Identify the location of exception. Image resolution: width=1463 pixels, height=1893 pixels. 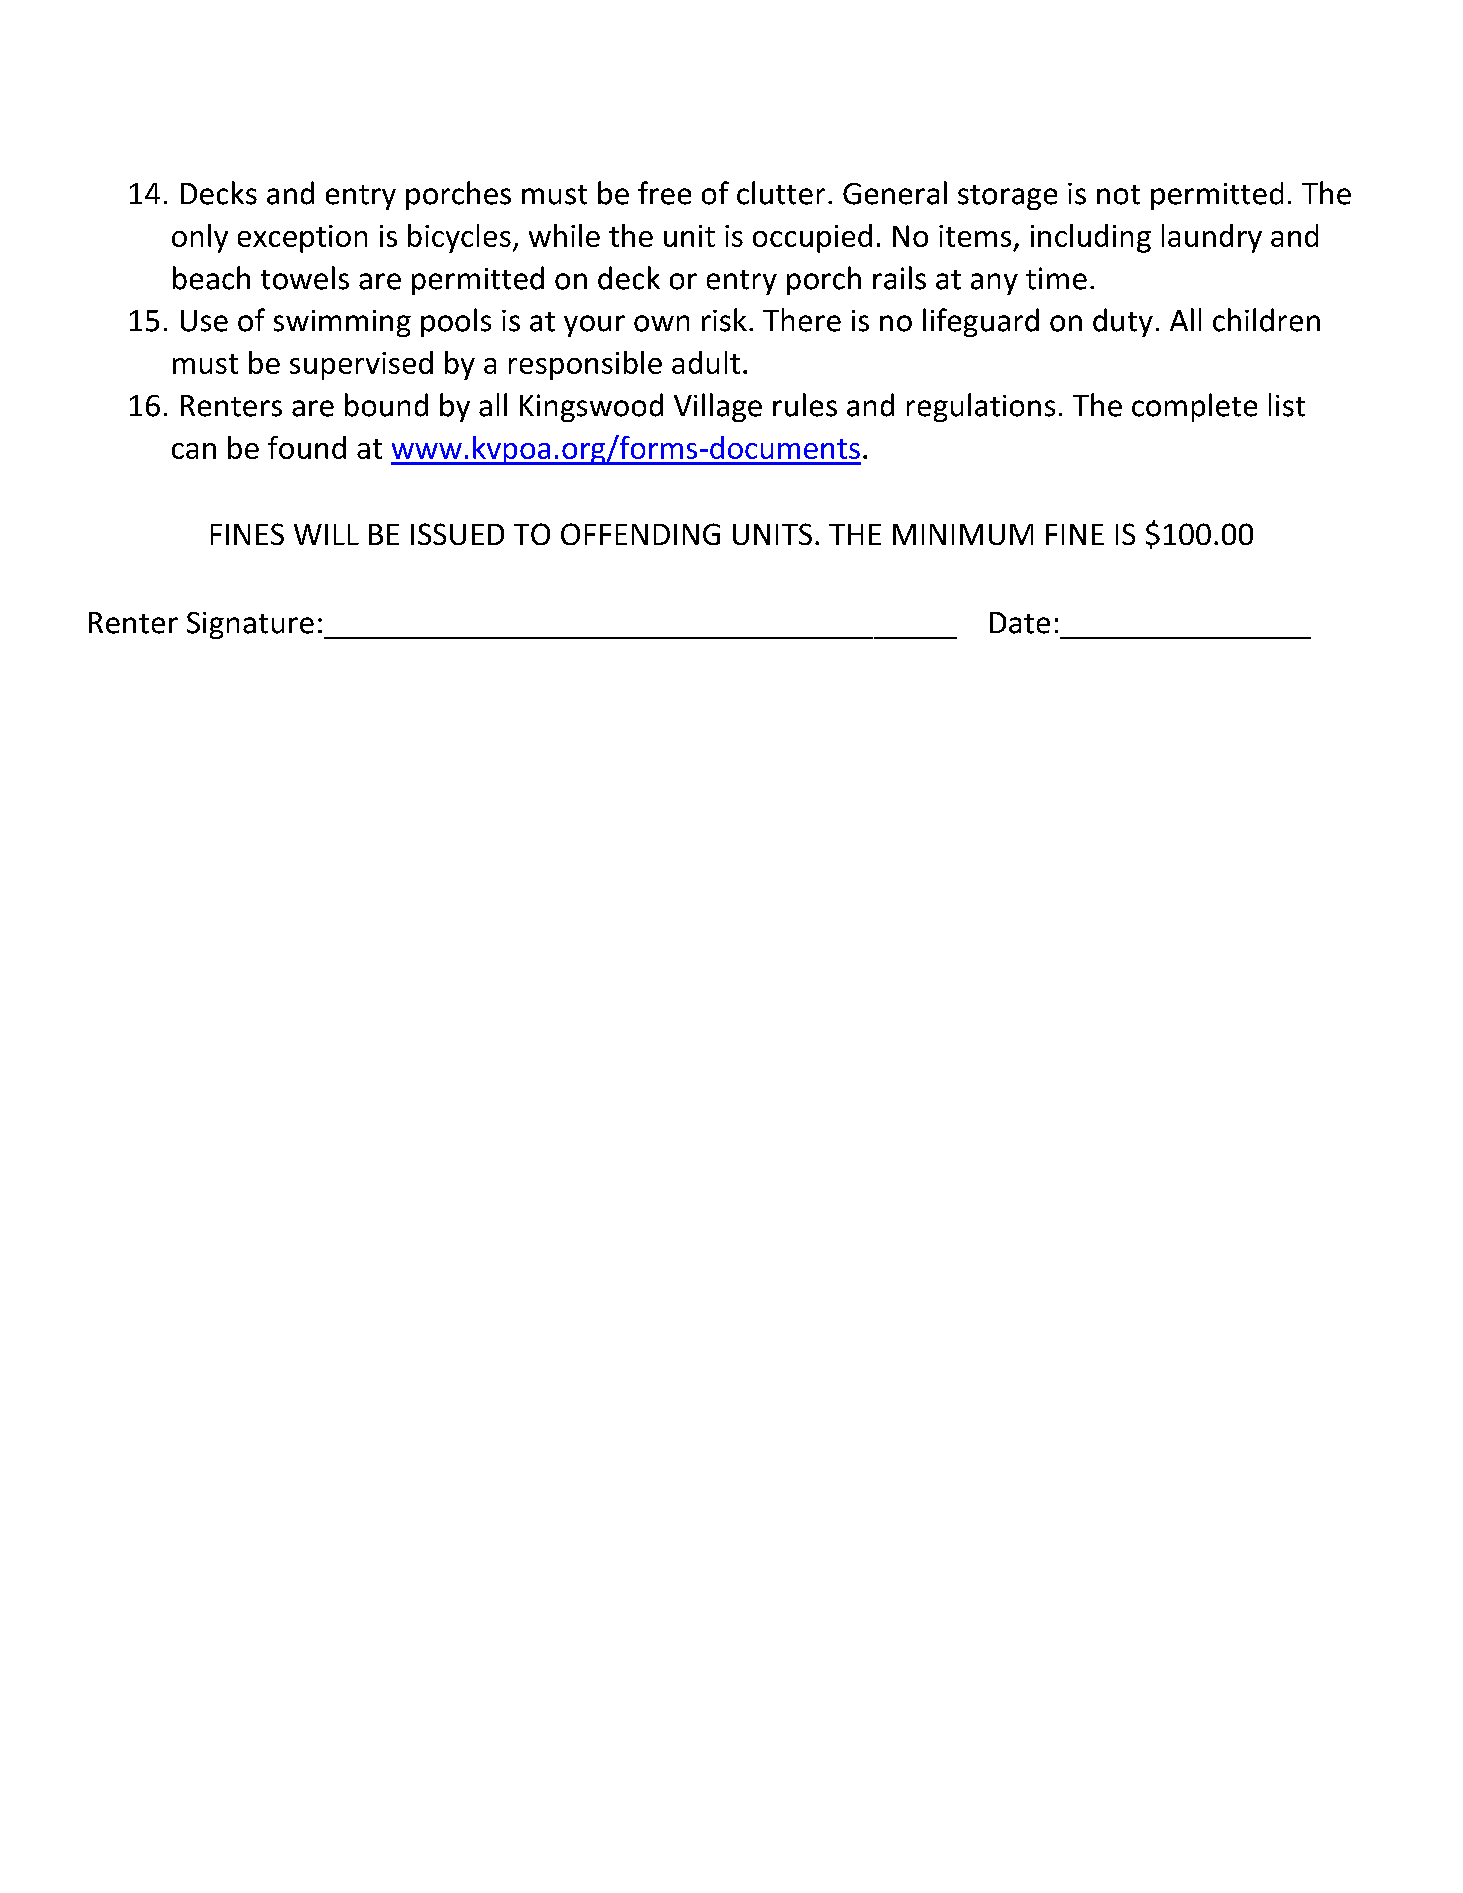
(302, 239).
